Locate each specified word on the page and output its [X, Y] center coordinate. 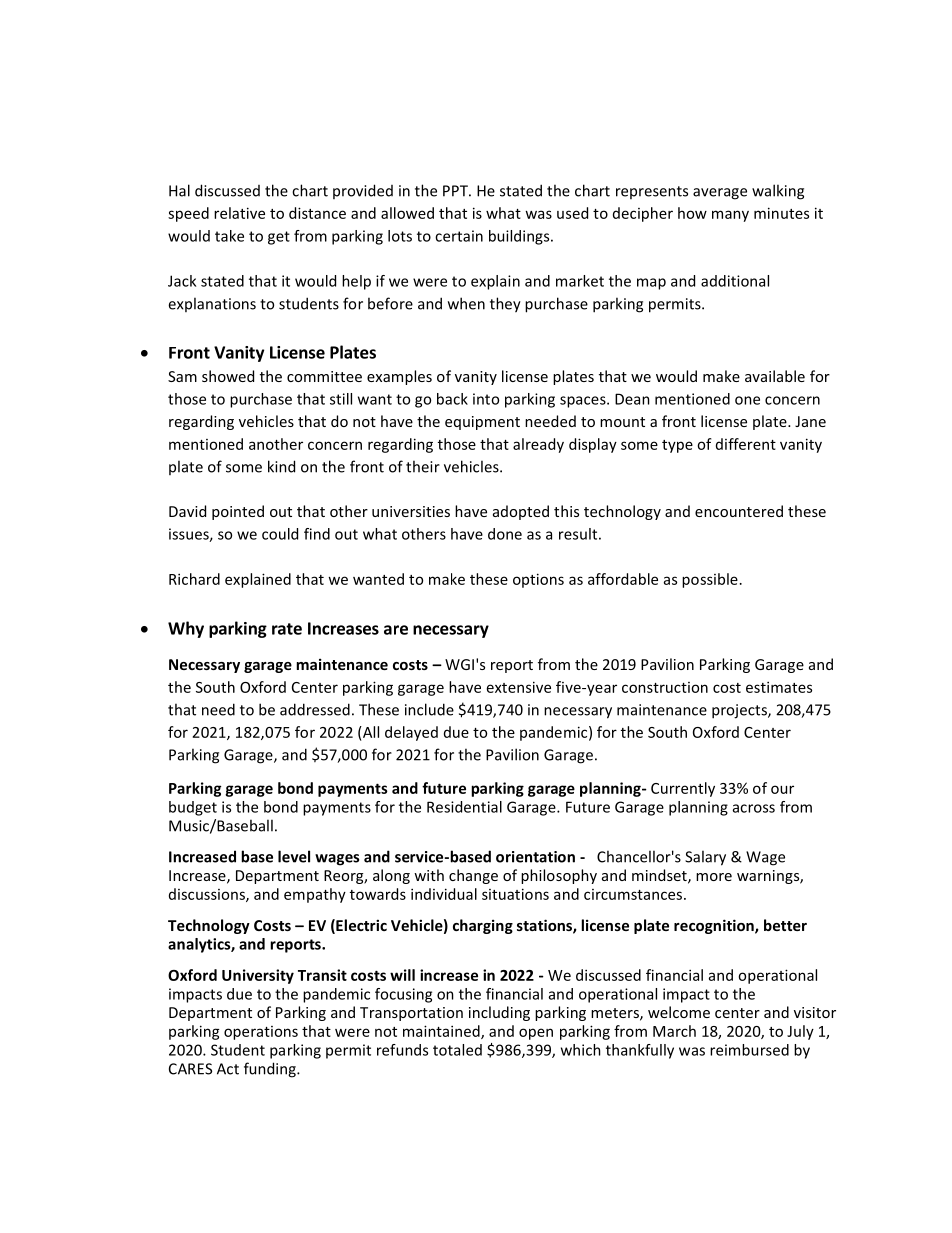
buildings [520, 237]
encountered [739, 511]
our [782, 789]
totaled [457, 1050]
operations [261, 1033]
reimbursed [749, 1050]
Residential [464, 807]
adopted [521, 512]
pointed [238, 512]
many [730, 216]
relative [239, 213]
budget [193, 808]
